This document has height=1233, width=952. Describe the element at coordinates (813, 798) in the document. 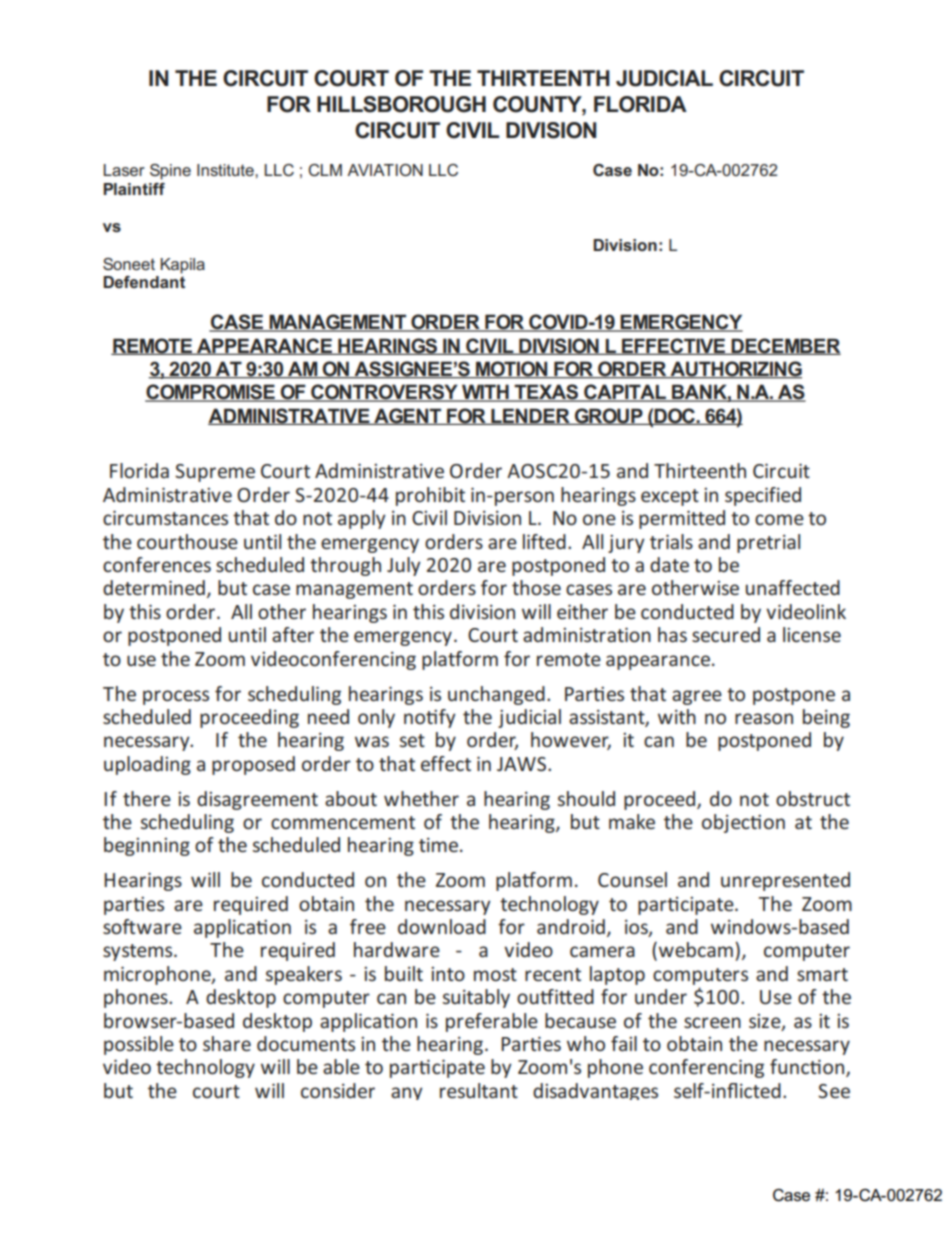

I see `obstruct` at that location.
